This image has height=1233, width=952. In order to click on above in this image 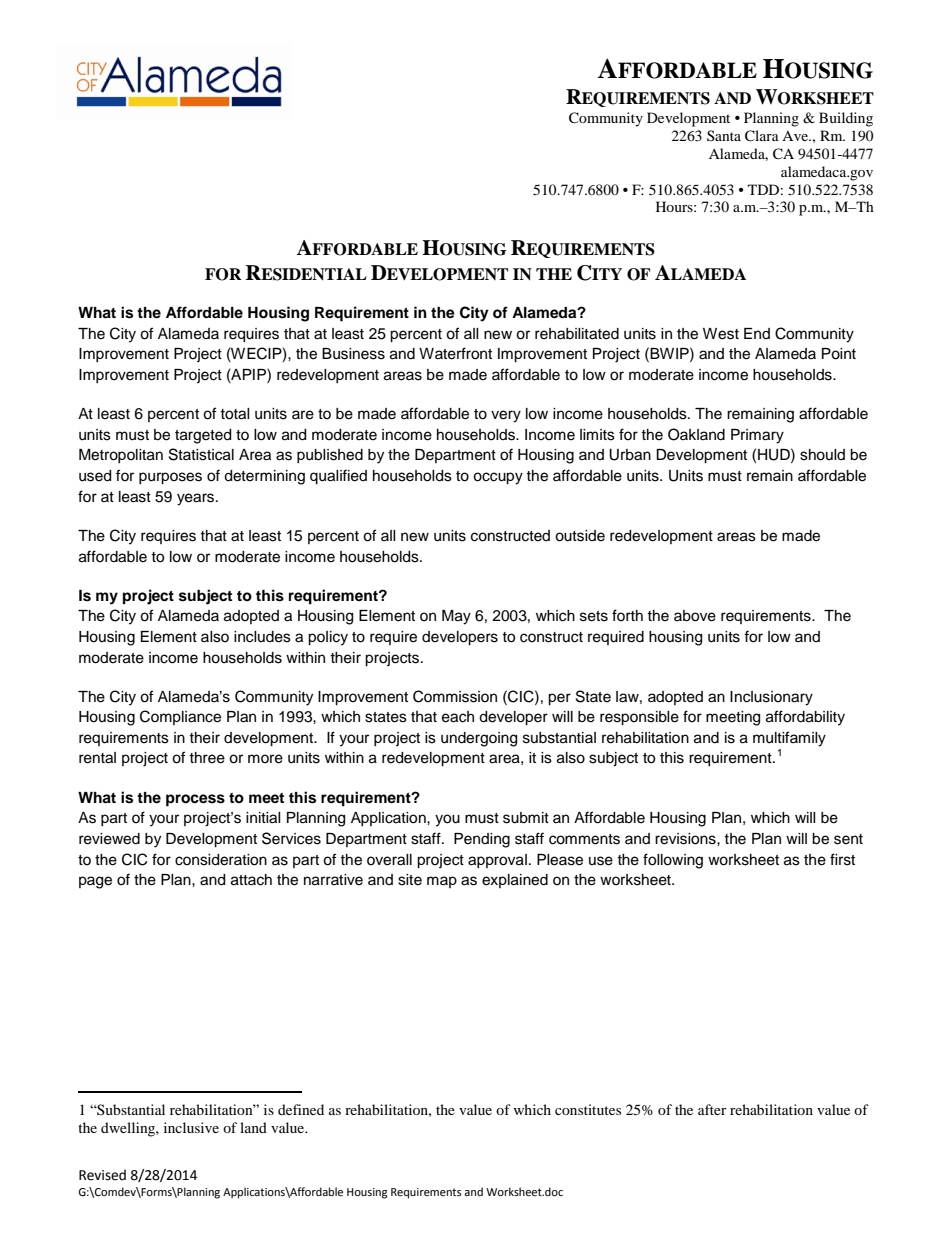, I will do `click(695, 616)`.
